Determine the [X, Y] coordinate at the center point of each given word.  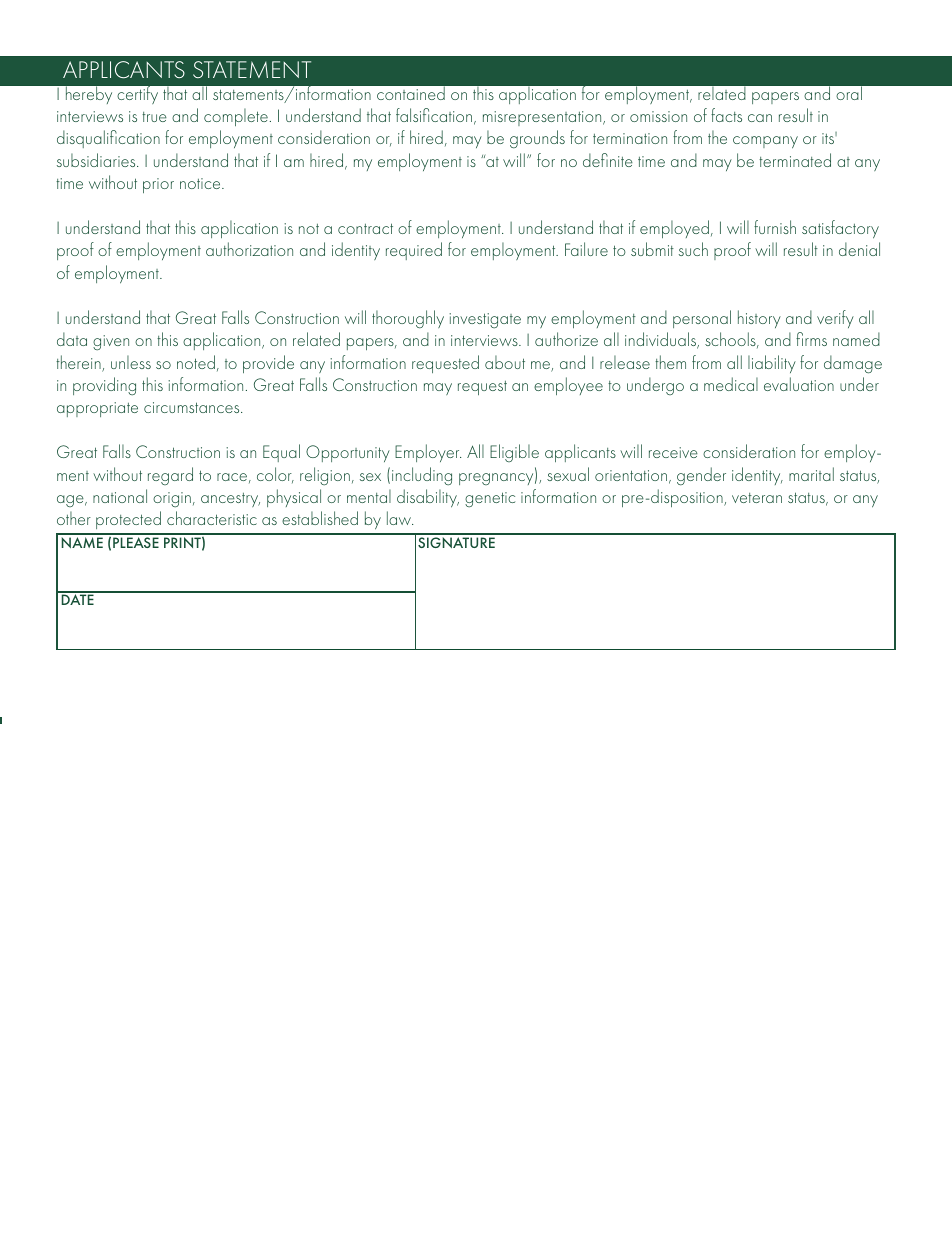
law [400, 518]
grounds [537, 139]
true [154, 117]
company [765, 142]
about [505, 362]
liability [772, 364]
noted [196, 362]
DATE [77, 598]
